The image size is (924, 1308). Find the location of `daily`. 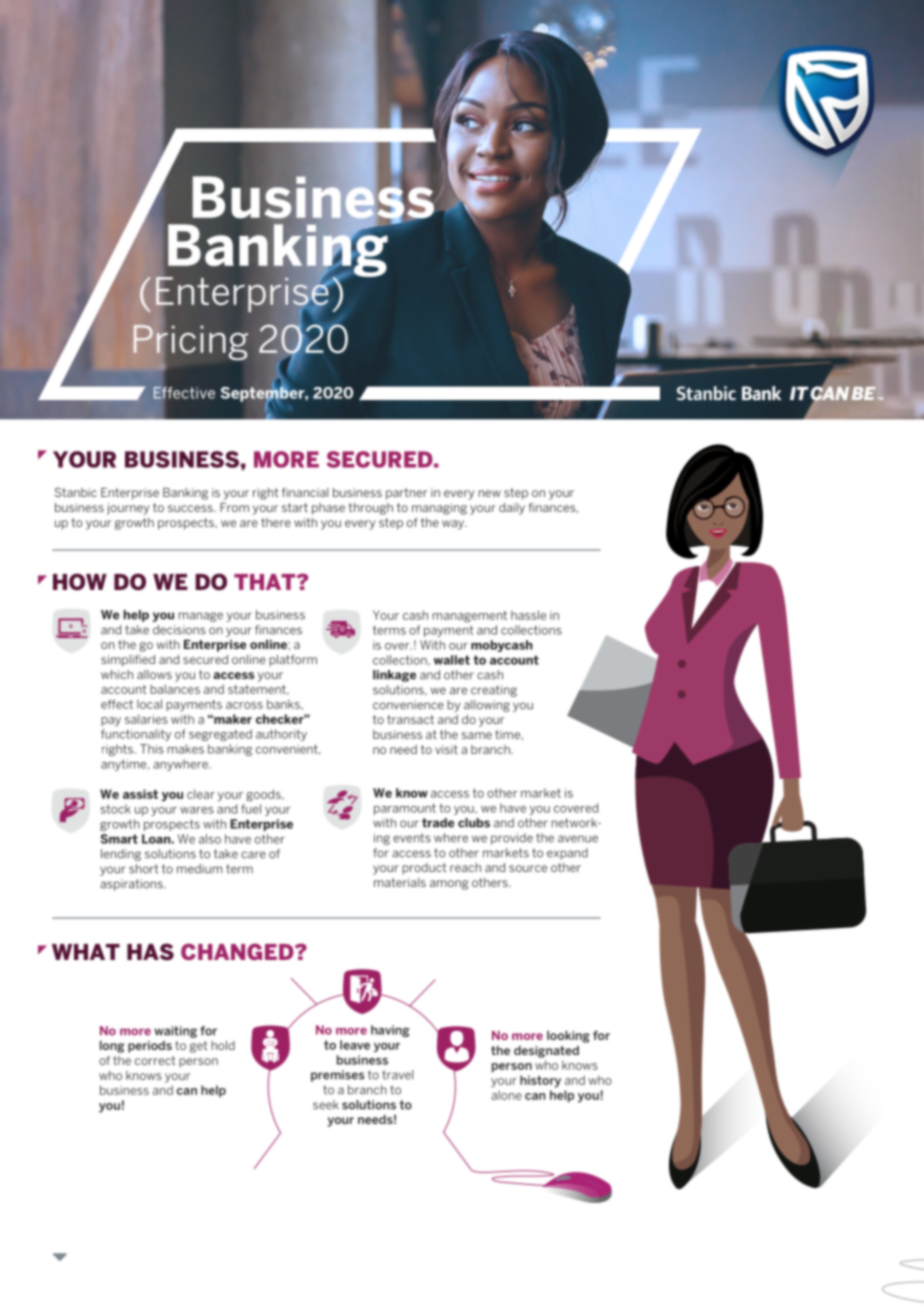

daily is located at coordinates (512, 509).
